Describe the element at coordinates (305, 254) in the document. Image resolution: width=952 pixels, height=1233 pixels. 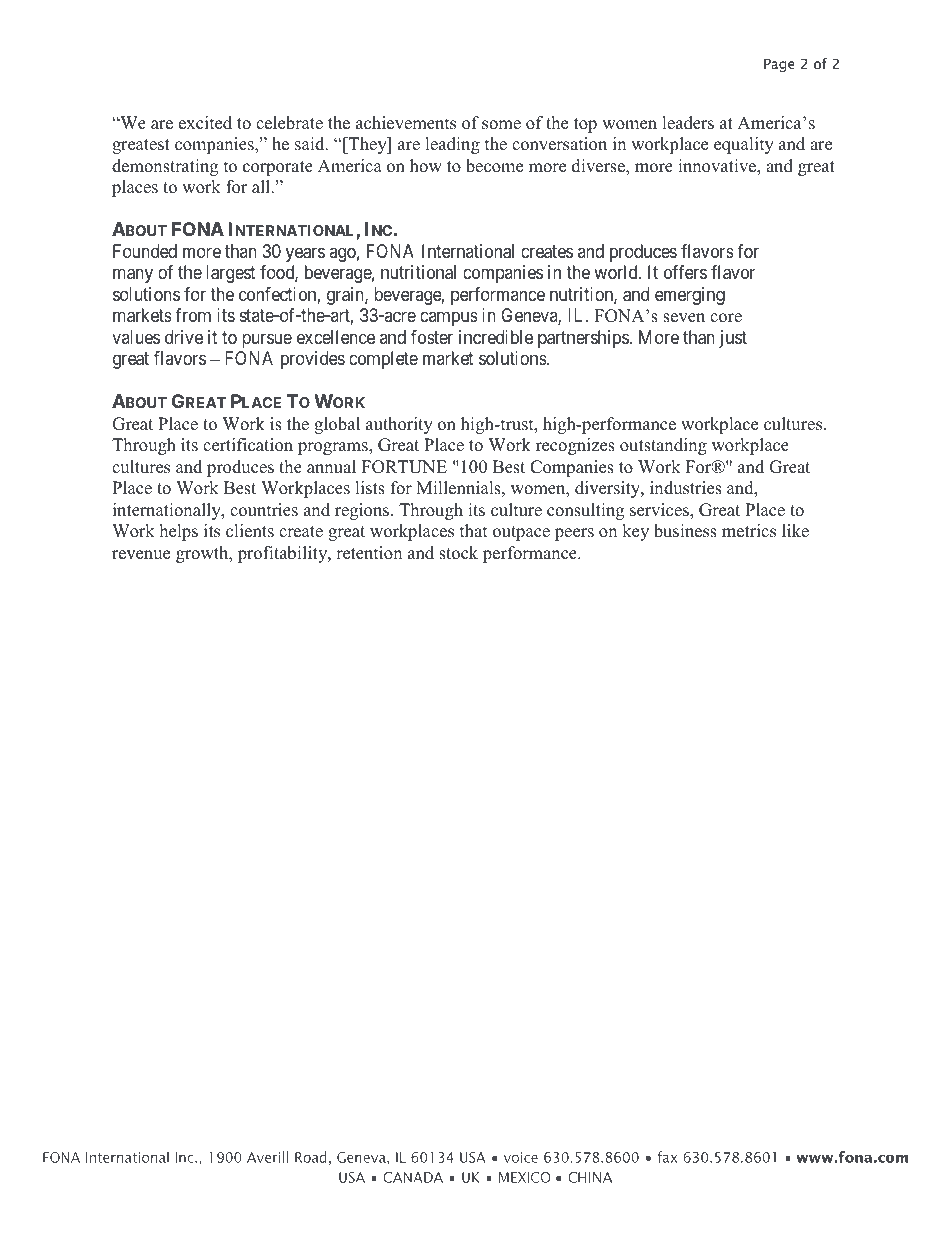
I see `years` at that location.
